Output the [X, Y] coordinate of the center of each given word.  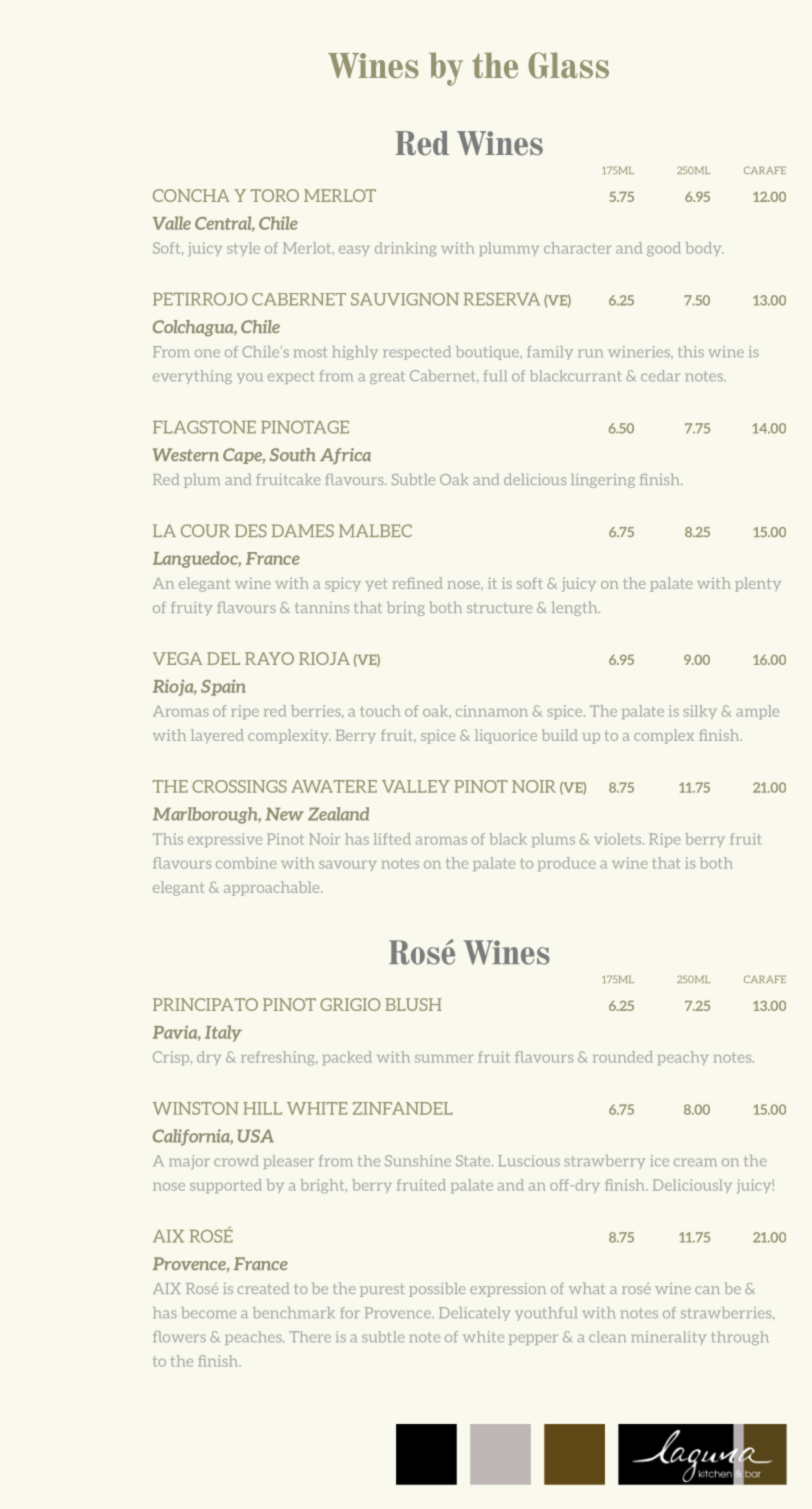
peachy [683, 1058]
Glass [568, 65]
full [495, 375]
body [704, 249]
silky [700, 712]
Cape [243, 456]
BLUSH [413, 1004]
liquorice [506, 736]
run [590, 353]
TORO [275, 195]
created [263, 1288]
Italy [223, 1033]
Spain [223, 687]
